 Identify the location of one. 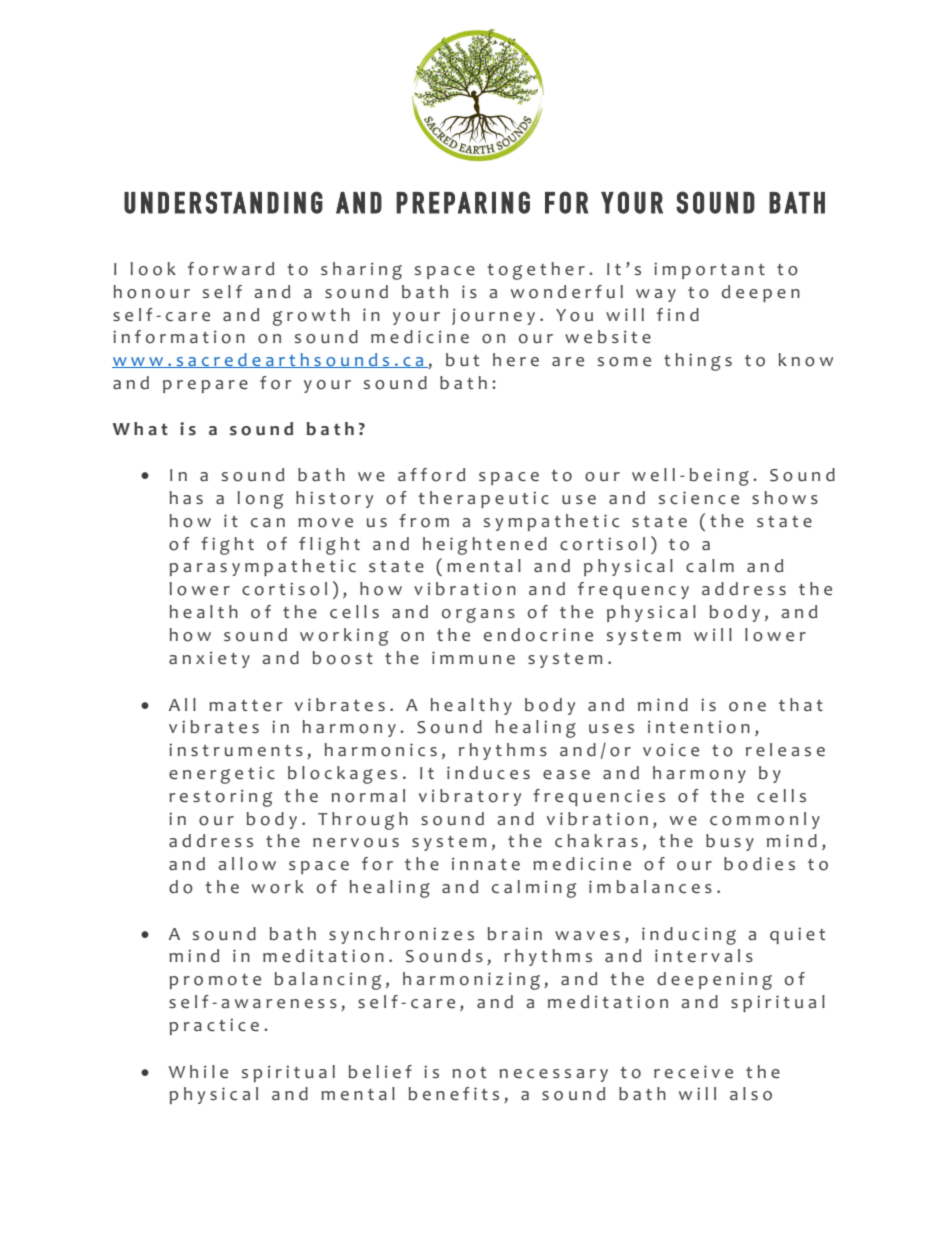
(747, 707).
